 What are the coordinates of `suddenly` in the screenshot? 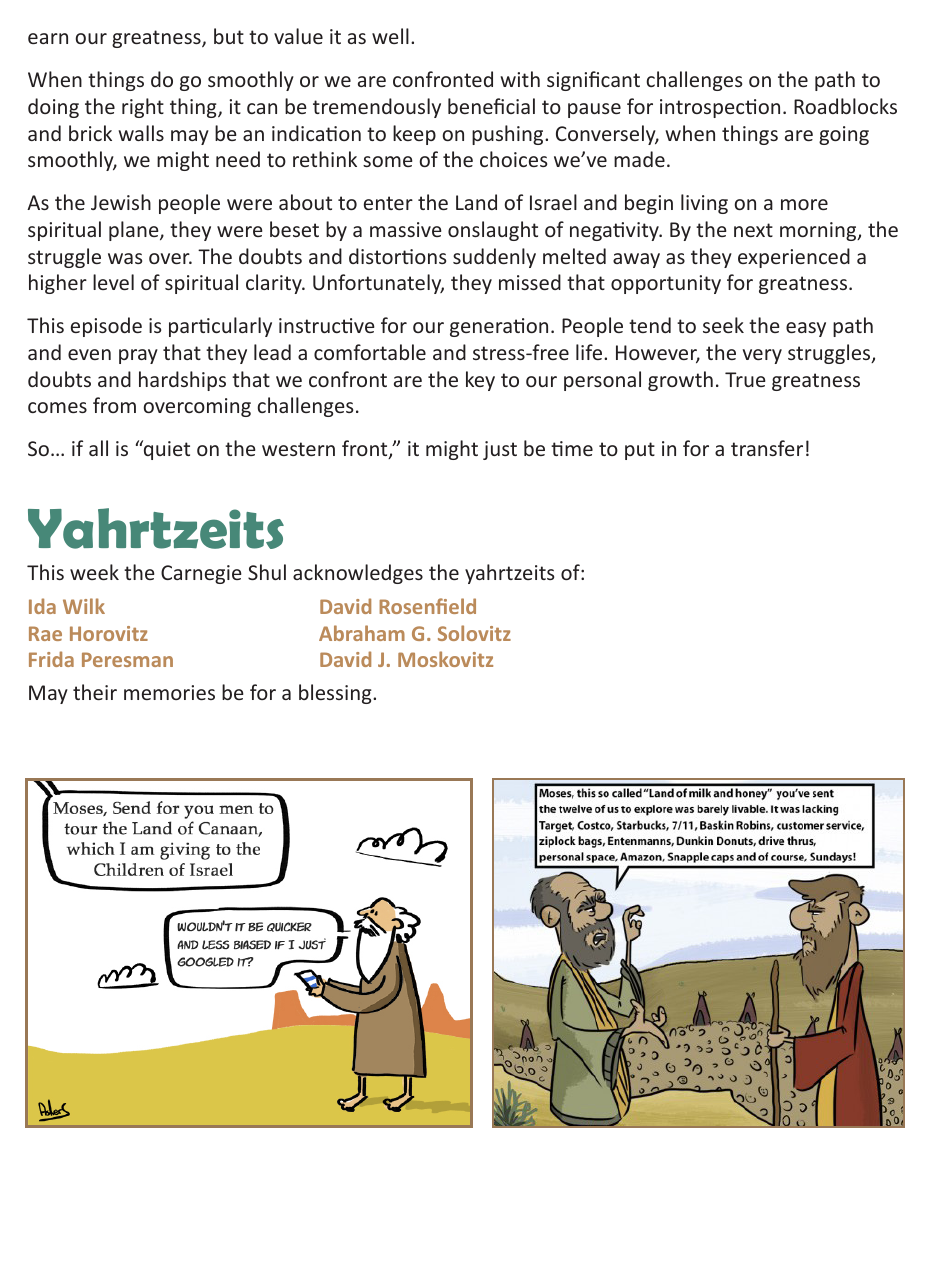 It's located at (494, 258).
